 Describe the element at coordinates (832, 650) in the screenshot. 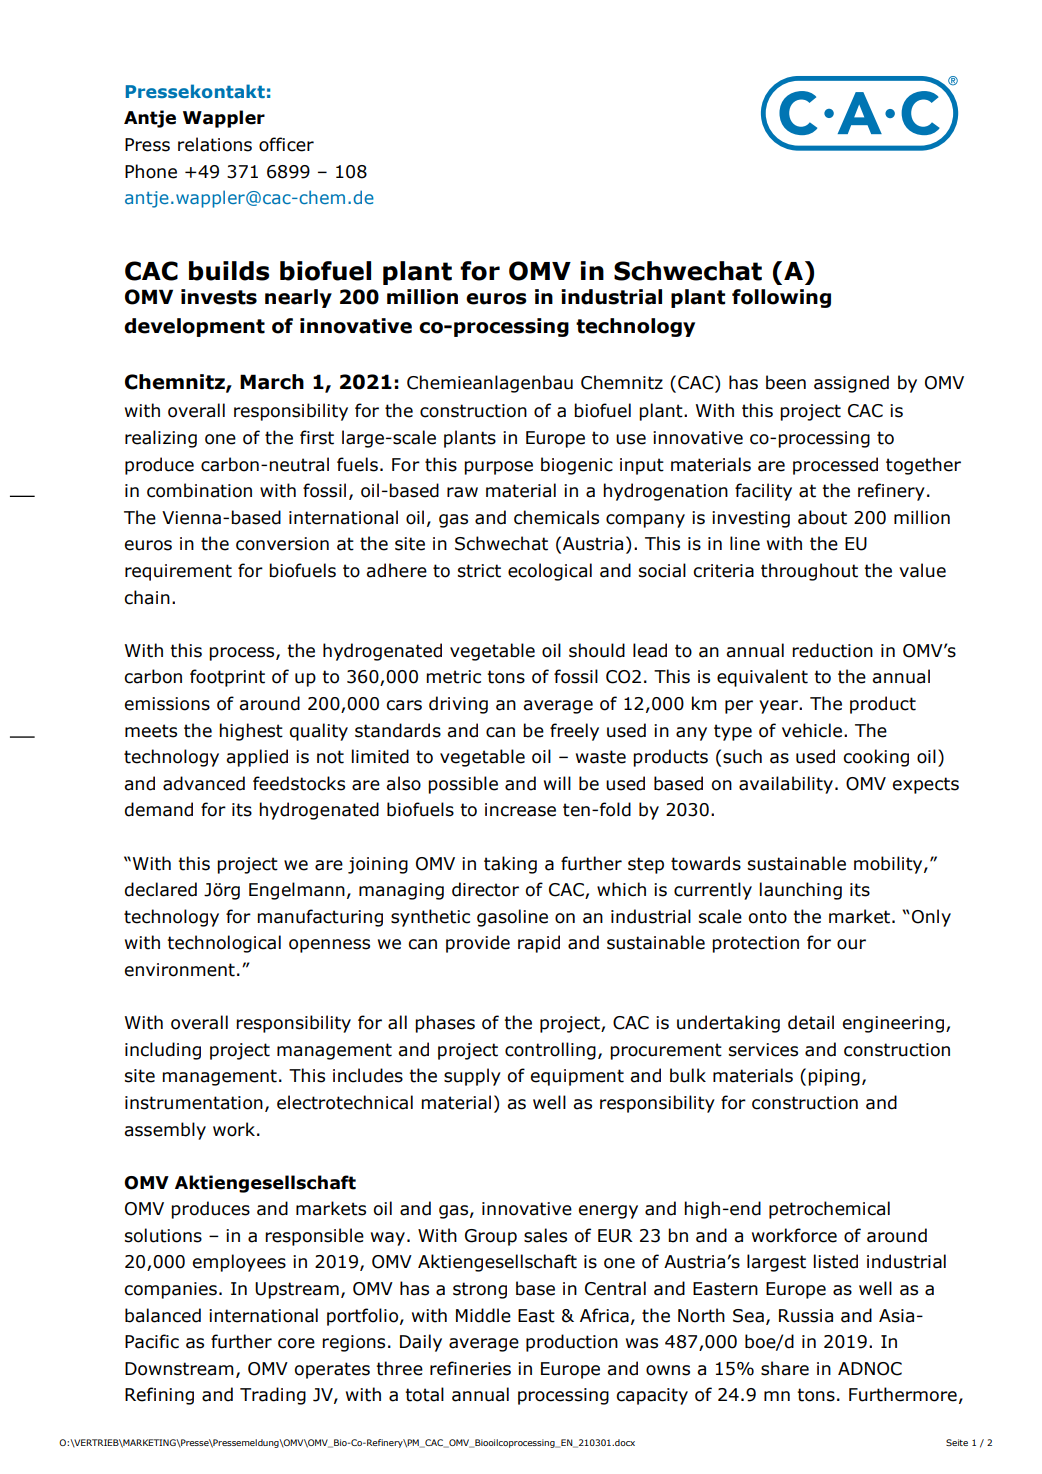

I see `reduction` at that location.
